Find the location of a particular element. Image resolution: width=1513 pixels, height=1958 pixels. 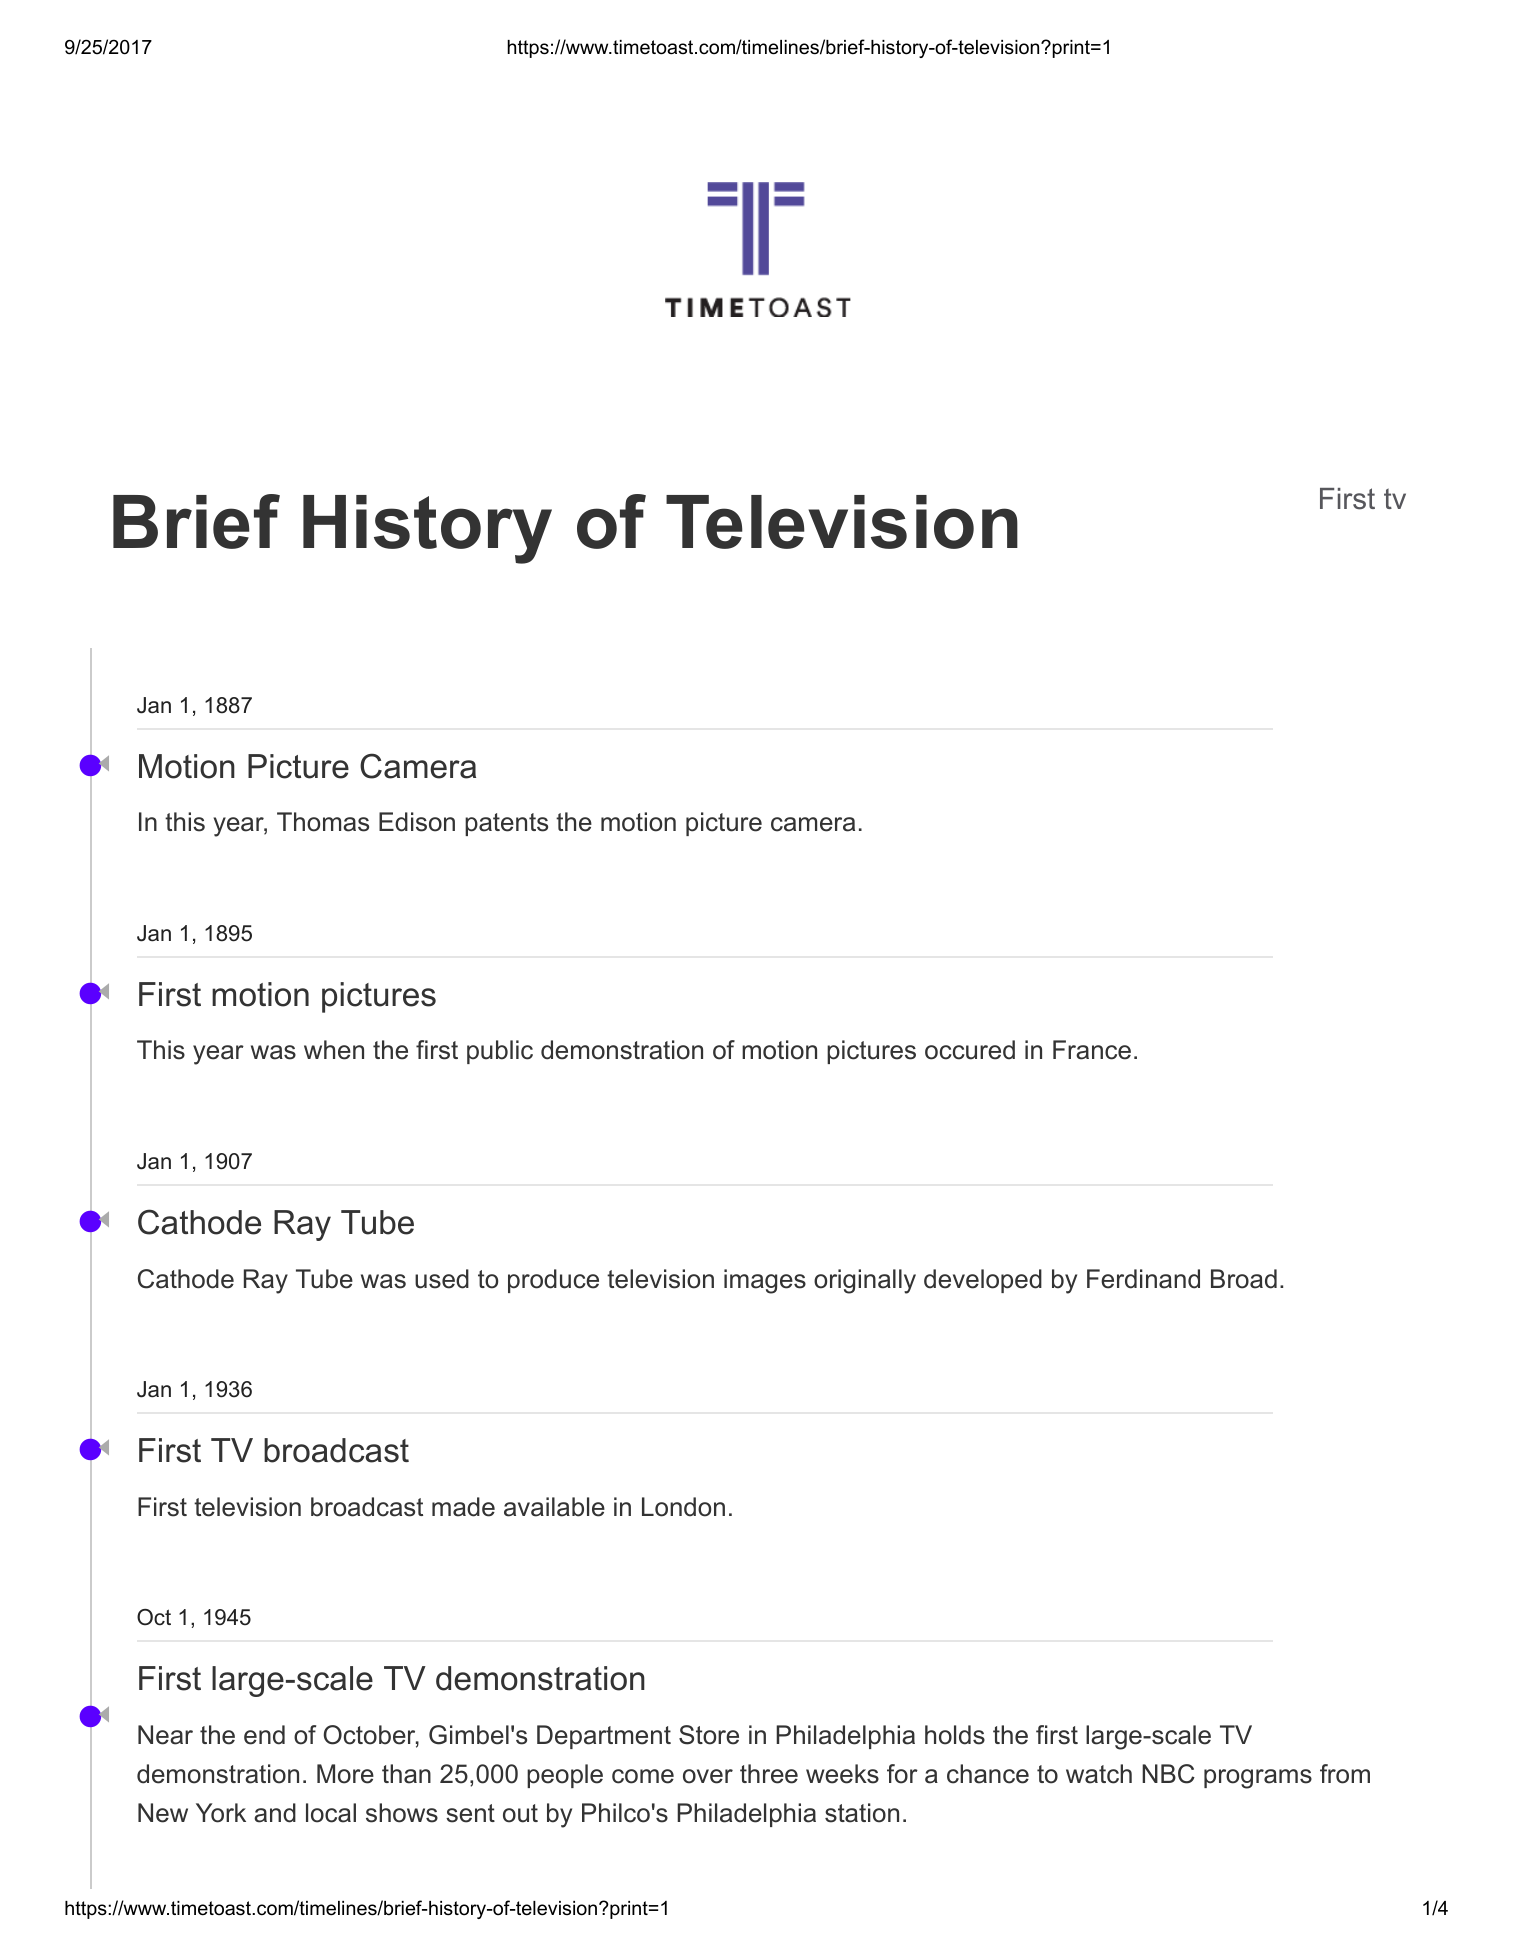

France is located at coordinates (1092, 1050).
